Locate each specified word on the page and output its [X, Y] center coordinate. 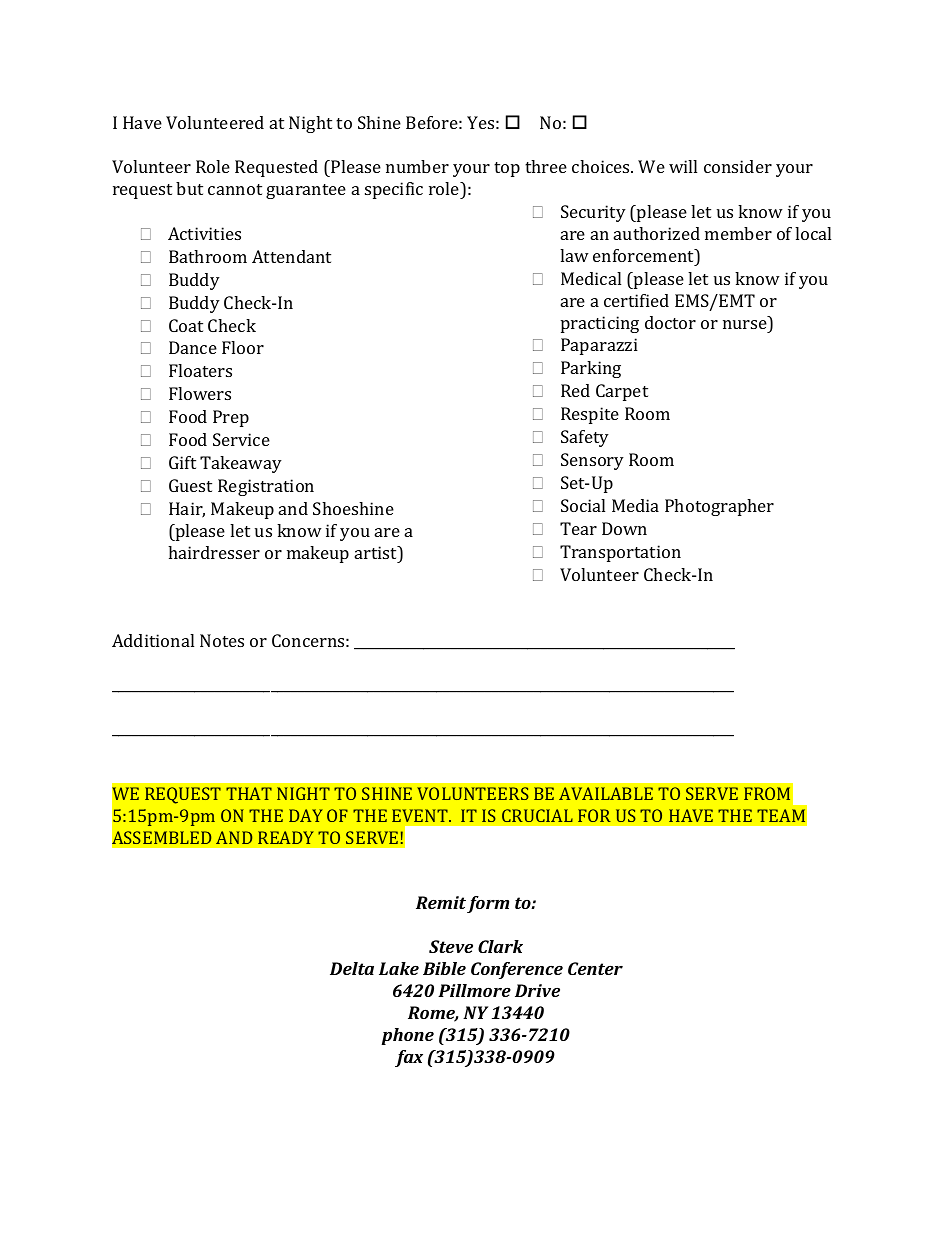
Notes [222, 640]
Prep [231, 418]
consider [738, 166]
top [507, 169]
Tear [578, 528]
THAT [249, 793]
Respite [590, 415]
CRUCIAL [537, 815]
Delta [352, 968]
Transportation [620, 553]
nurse [746, 326]
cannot [235, 189]
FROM [767, 793]
